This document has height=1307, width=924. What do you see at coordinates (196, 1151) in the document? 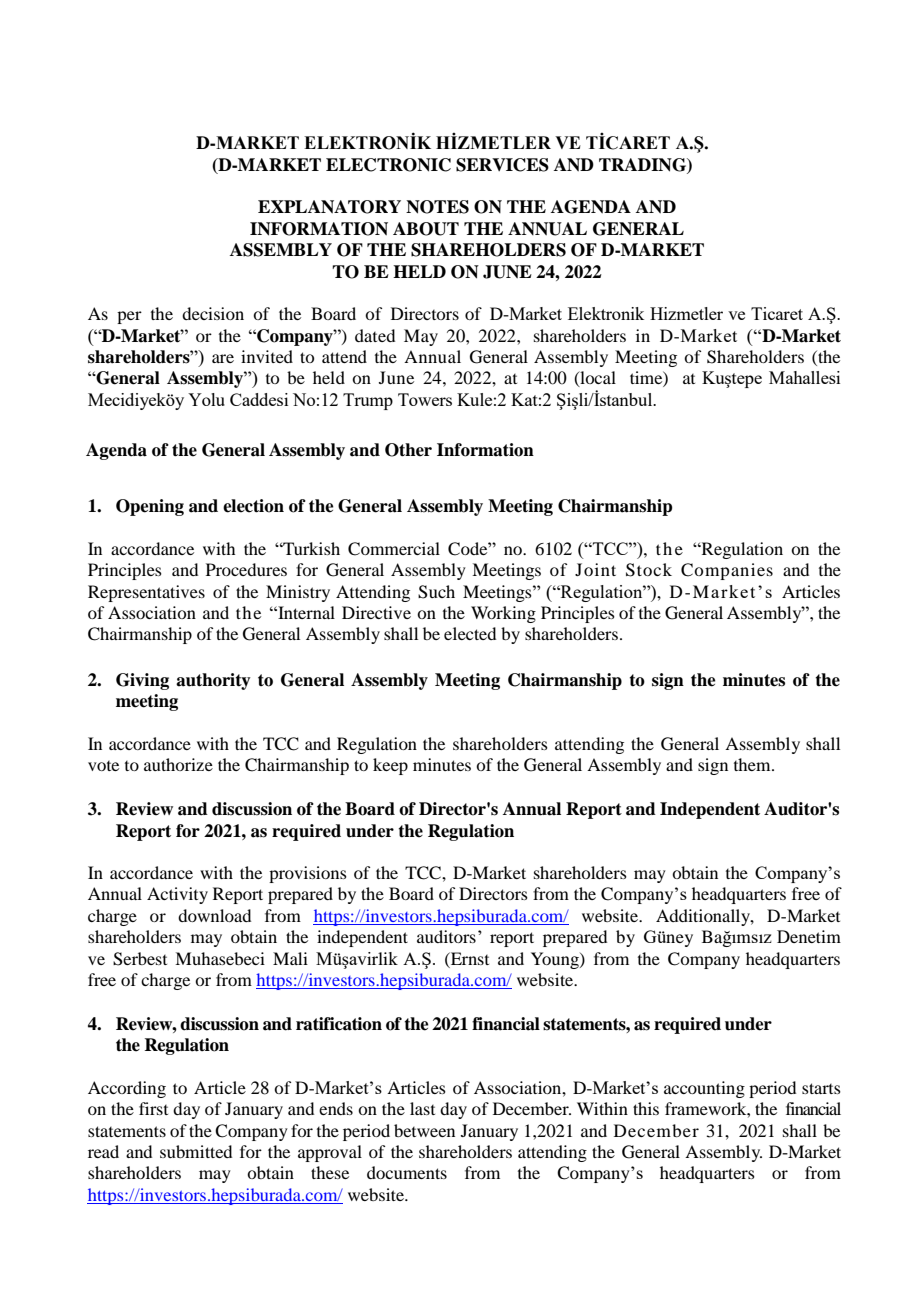
I see `submitted` at bounding box center [196, 1151].
